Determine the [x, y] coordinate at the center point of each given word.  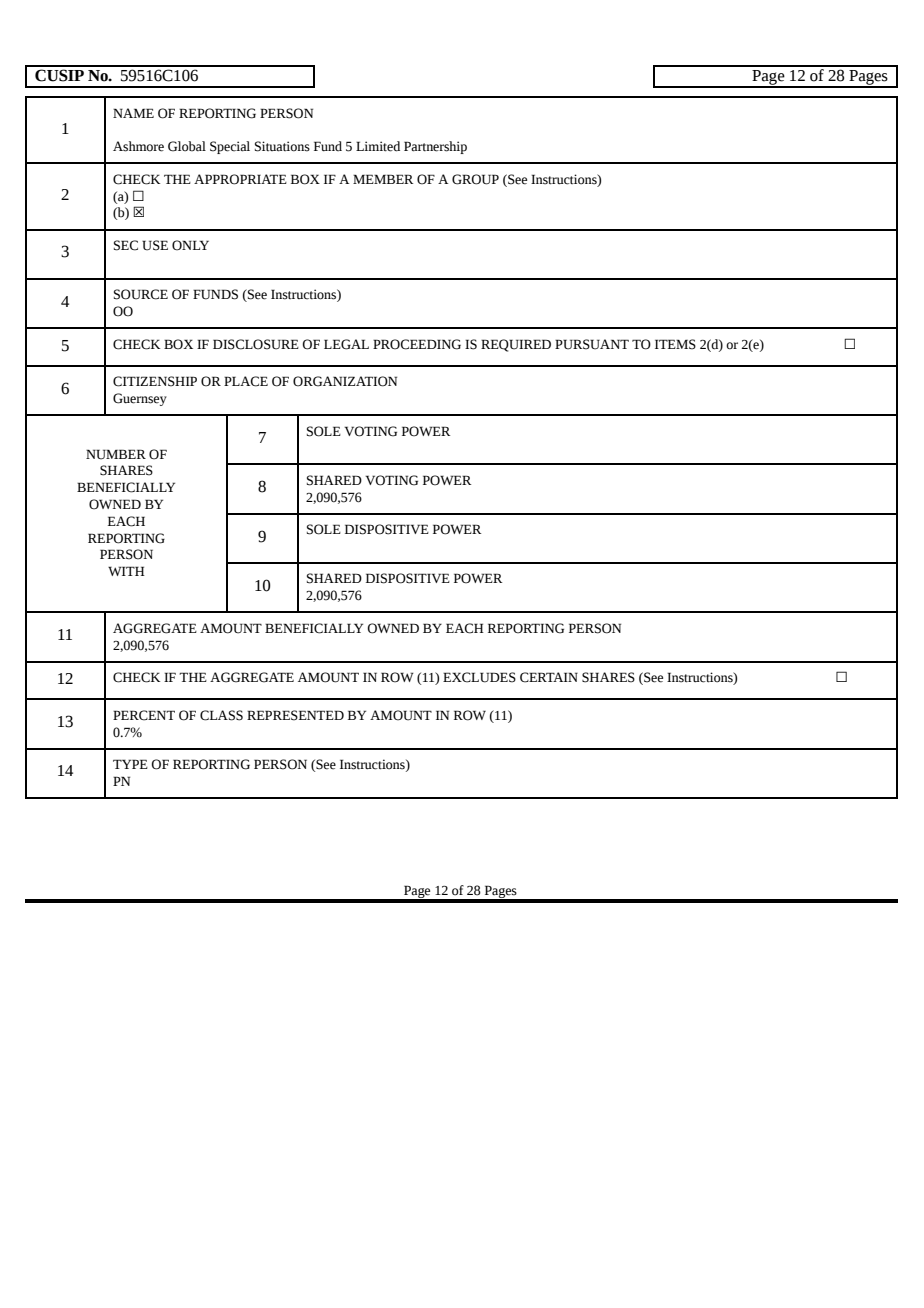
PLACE [246, 381]
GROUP [475, 179]
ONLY [190, 245]
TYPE [130, 764]
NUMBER [116, 454]
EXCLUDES [479, 677]
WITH [126, 571]
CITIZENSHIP [155, 381]
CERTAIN [549, 677]
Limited [378, 146]
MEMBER [383, 179]
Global [187, 146]
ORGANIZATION [345, 381]
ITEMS [675, 344]
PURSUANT [592, 344]
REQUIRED [516, 345]
